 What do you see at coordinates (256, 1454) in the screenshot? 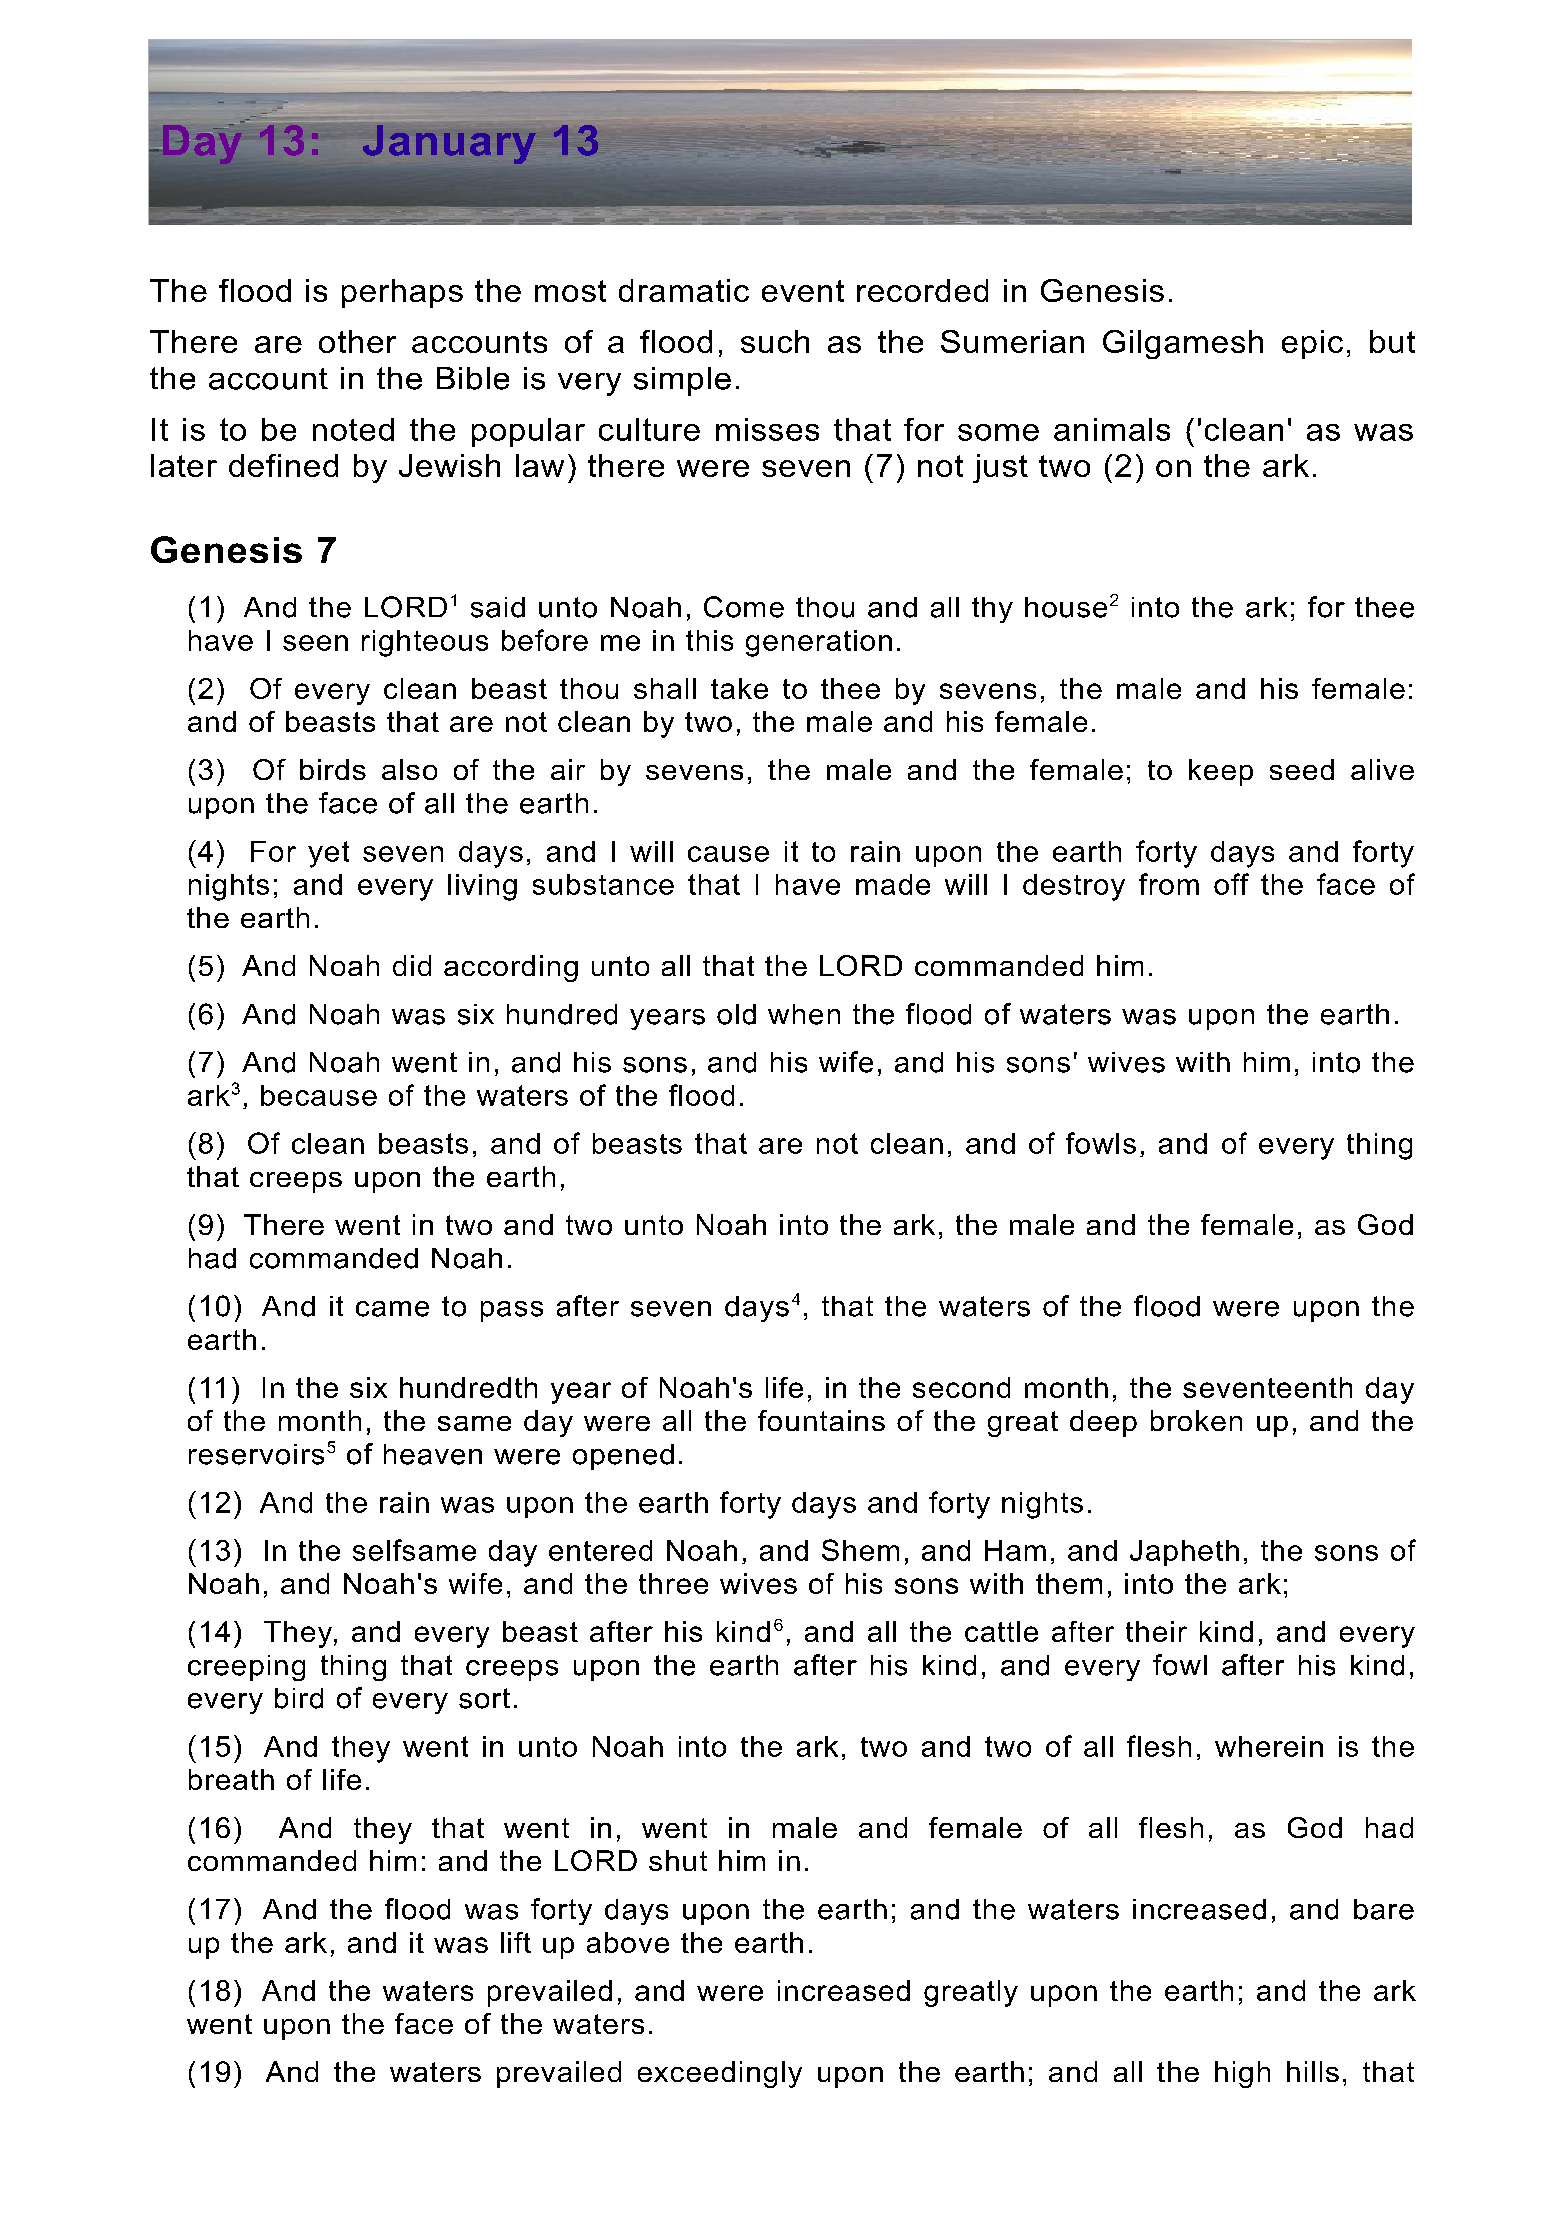
I see `reservoirs` at bounding box center [256, 1454].
